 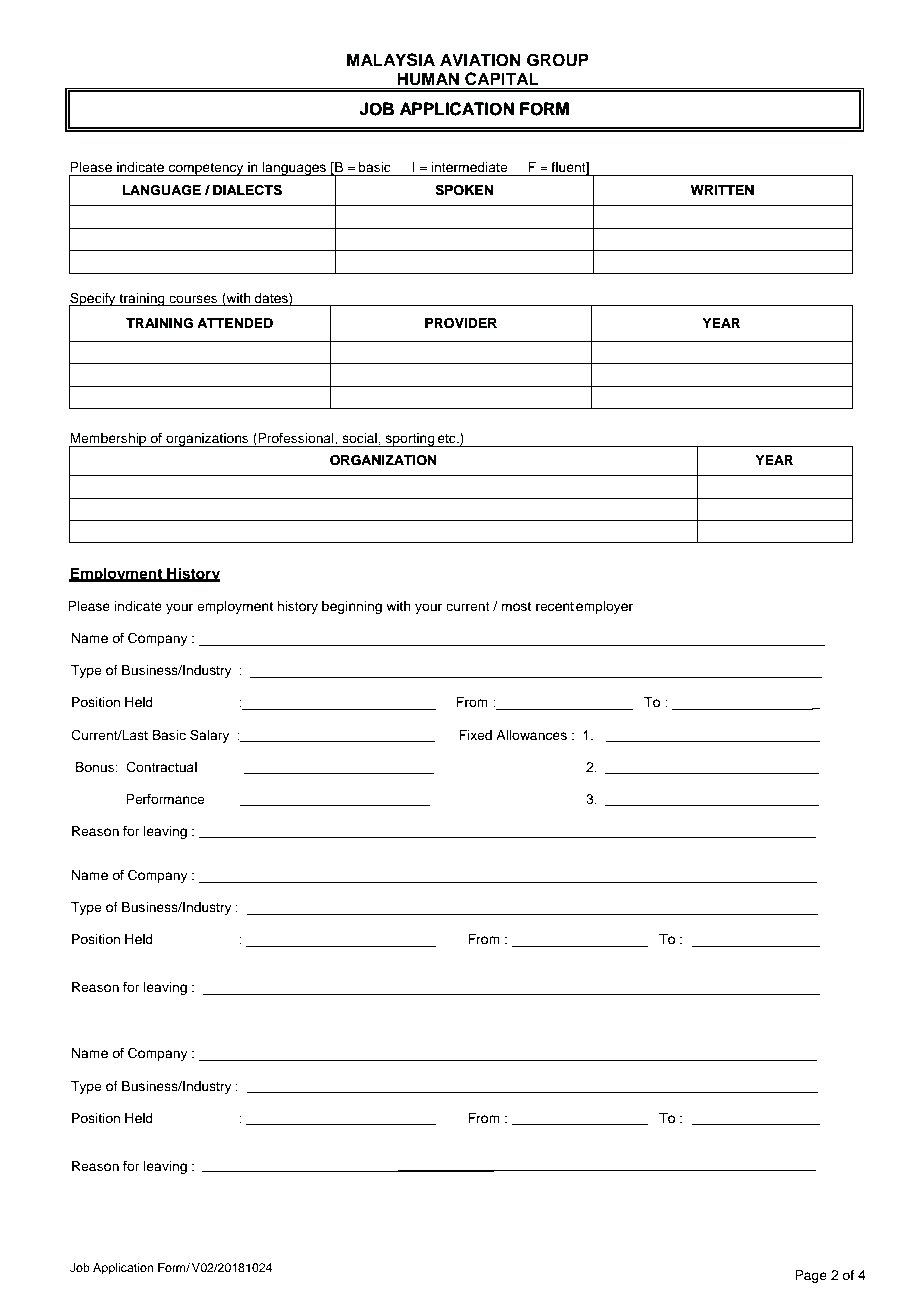 What do you see at coordinates (448, 438) in the page?
I see `etc` at bounding box center [448, 438].
